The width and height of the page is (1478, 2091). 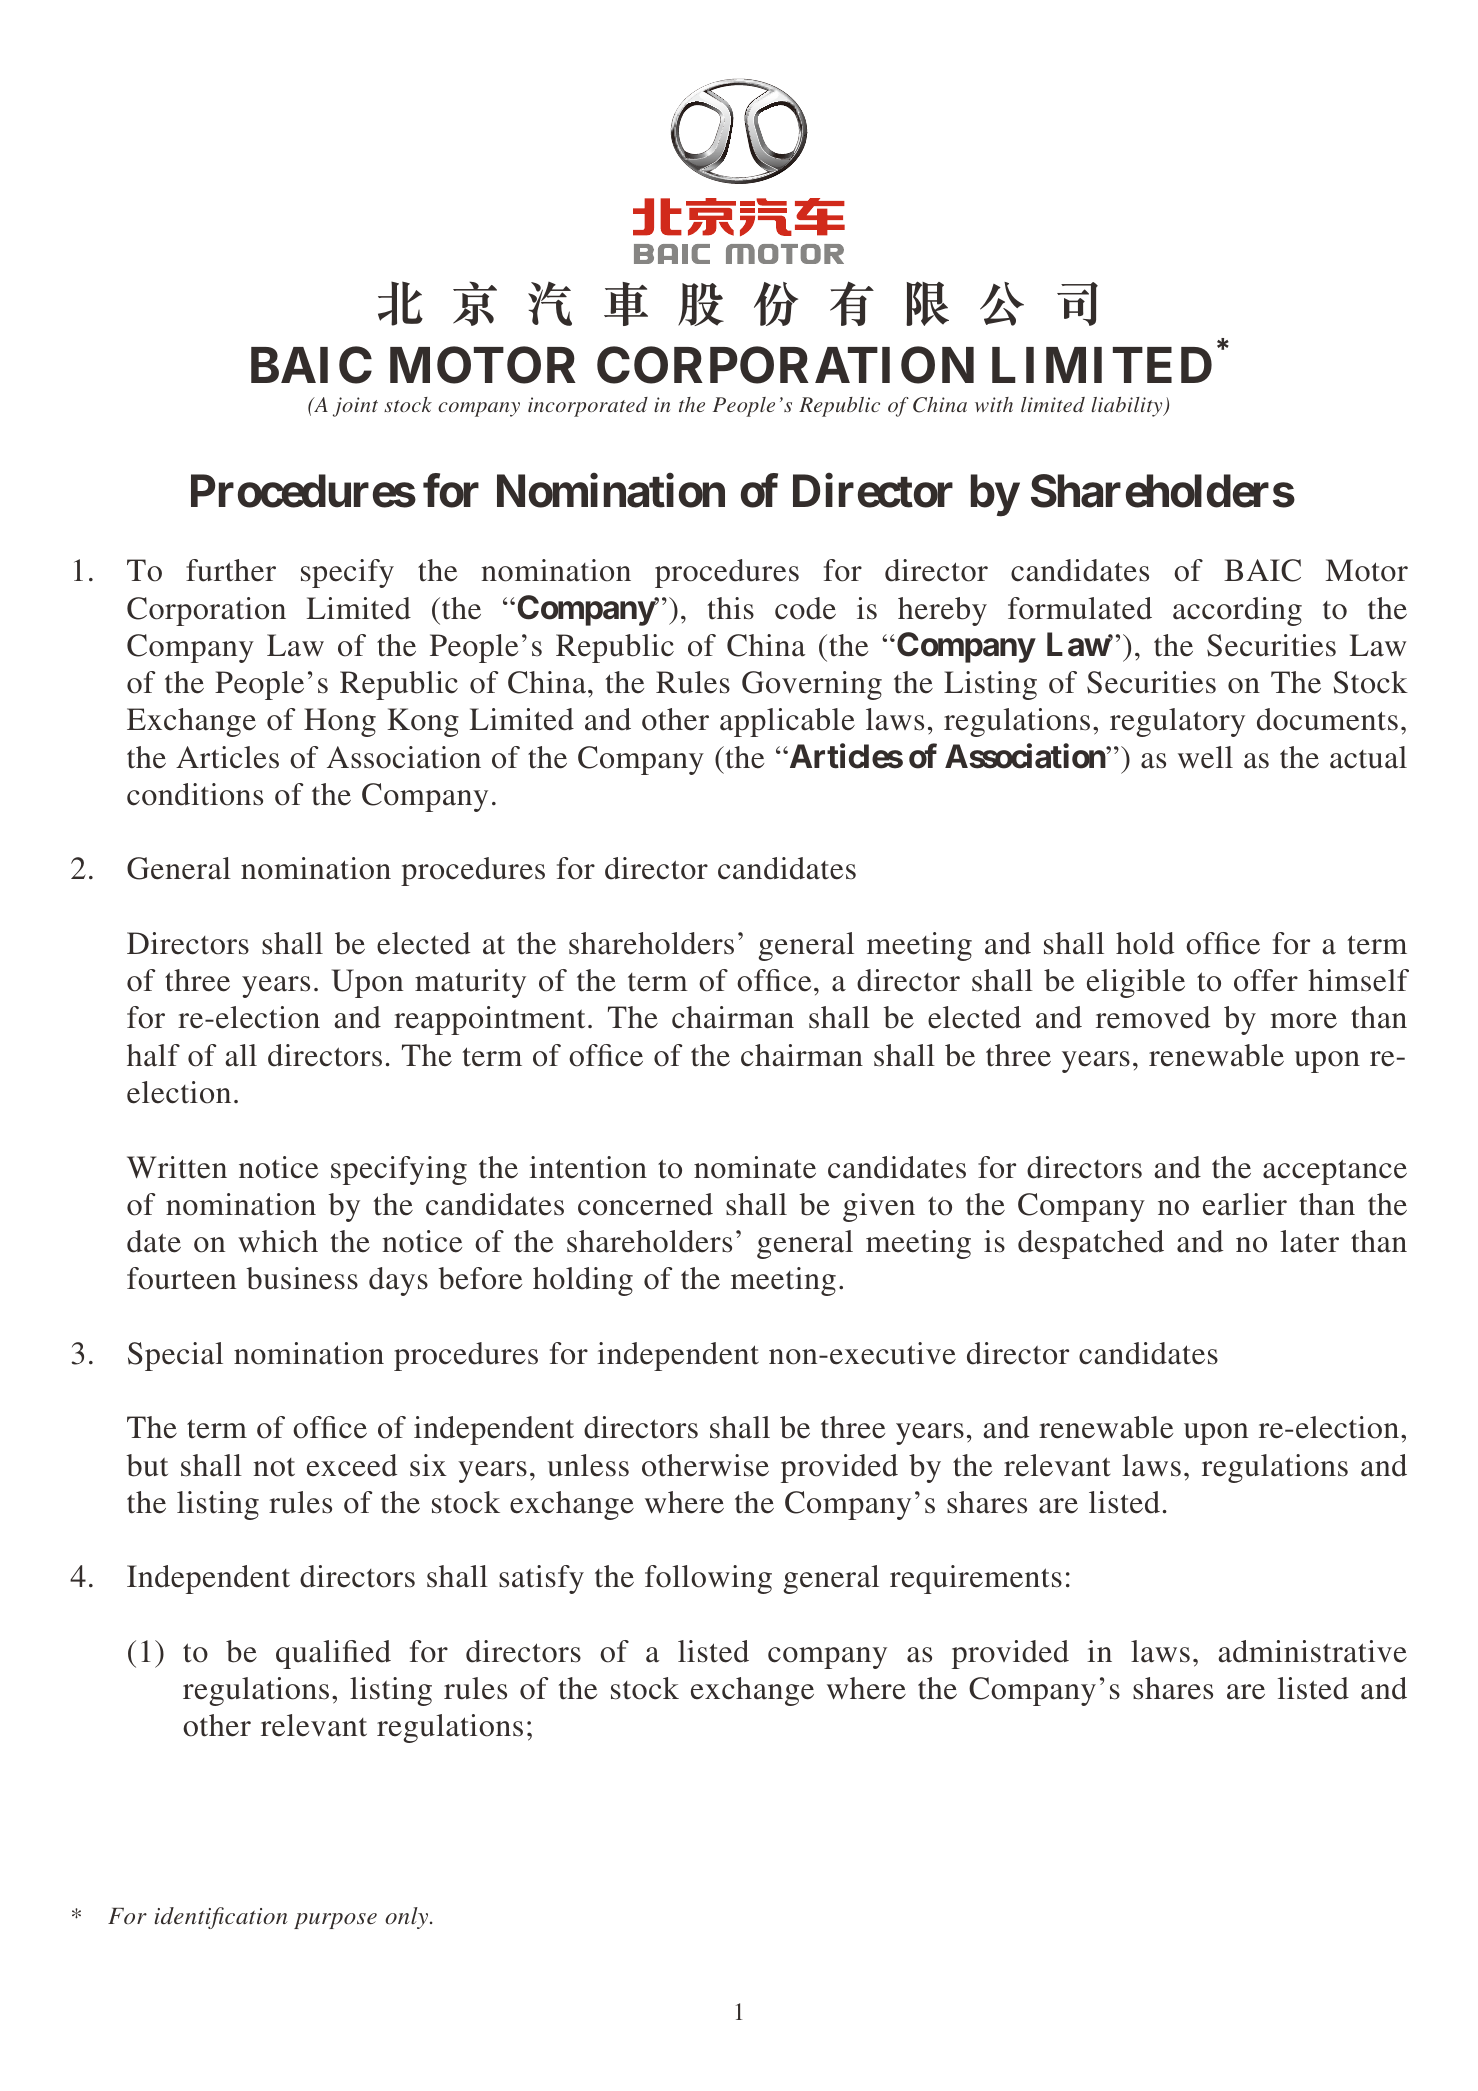 I want to click on which, so click(x=278, y=1241).
